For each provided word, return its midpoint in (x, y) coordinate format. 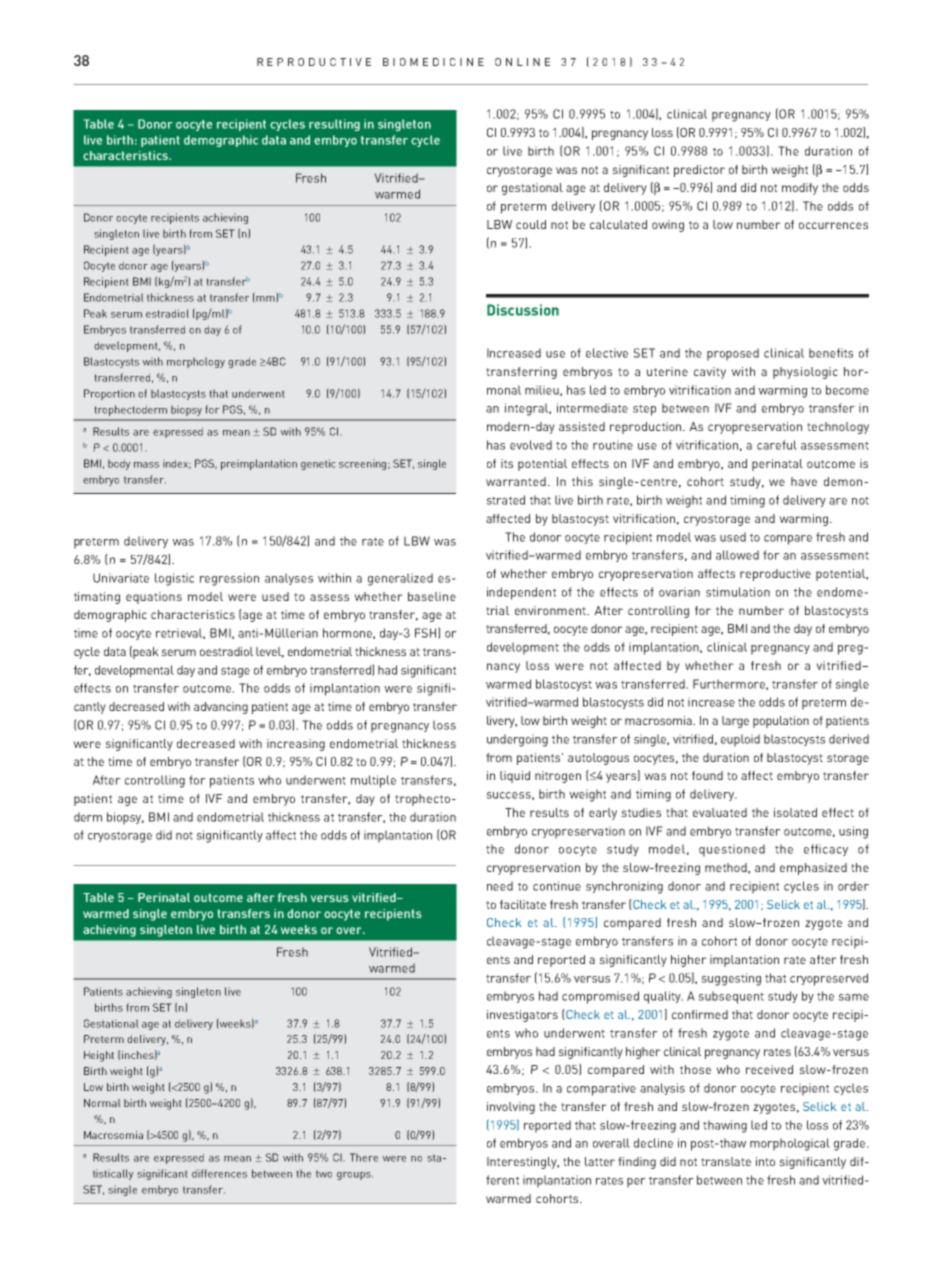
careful (777, 445)
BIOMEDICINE (433, 62)
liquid (515, 777)
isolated (795, 812)
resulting (334, 125)
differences (219, 1173)
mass (146, 465)
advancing (221, 708)
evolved (531, 445)
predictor (699, 171)
